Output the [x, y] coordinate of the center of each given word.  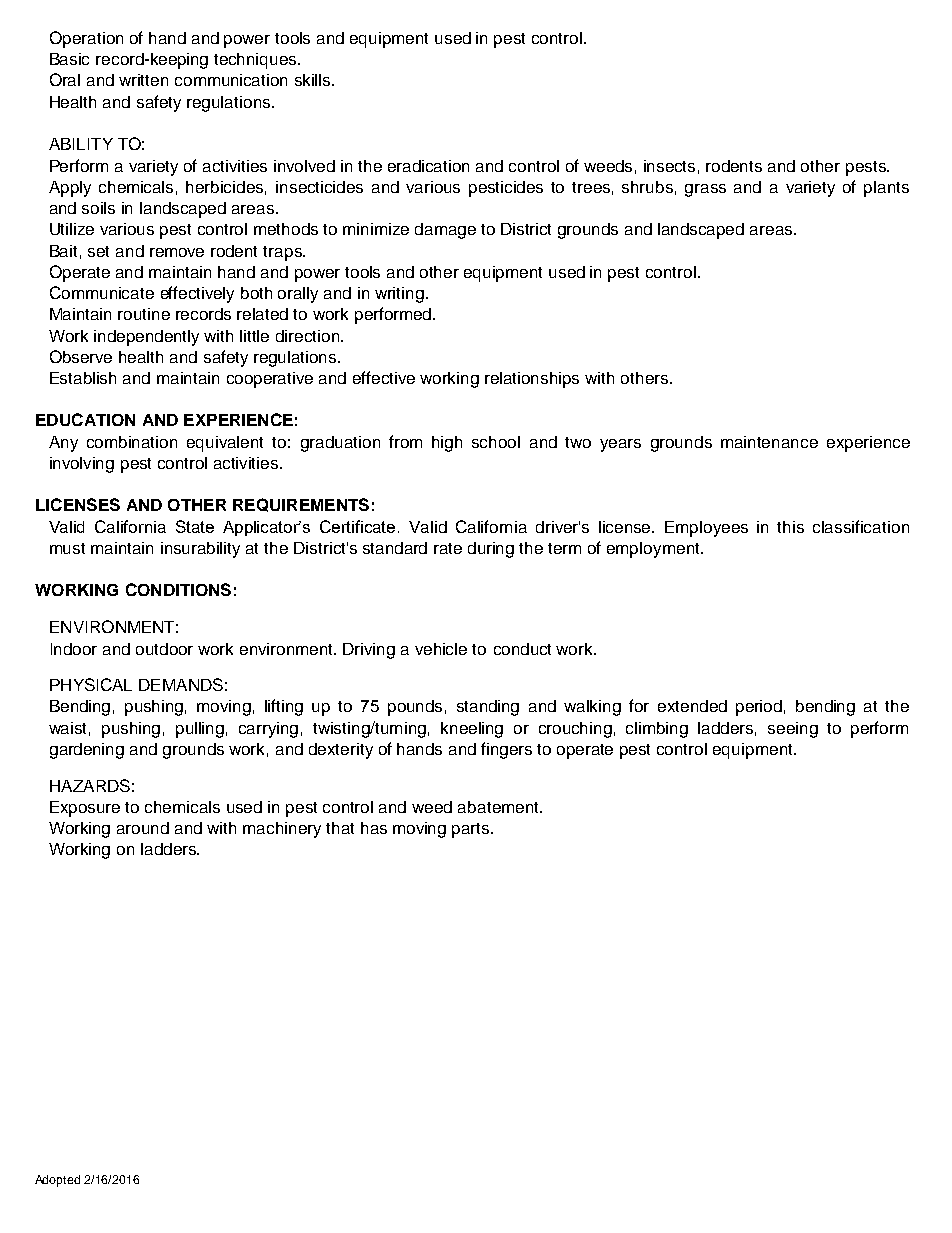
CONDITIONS [178, 589]
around [143, 828]
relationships [532, 380]
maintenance [769, 442]
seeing [793, 730]
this [790, 527]
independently [146, 338]
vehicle [441, 649]
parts [472, 830]
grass [705, 190]
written [143, 80]
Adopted [57, 1181]
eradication [428, 166]
